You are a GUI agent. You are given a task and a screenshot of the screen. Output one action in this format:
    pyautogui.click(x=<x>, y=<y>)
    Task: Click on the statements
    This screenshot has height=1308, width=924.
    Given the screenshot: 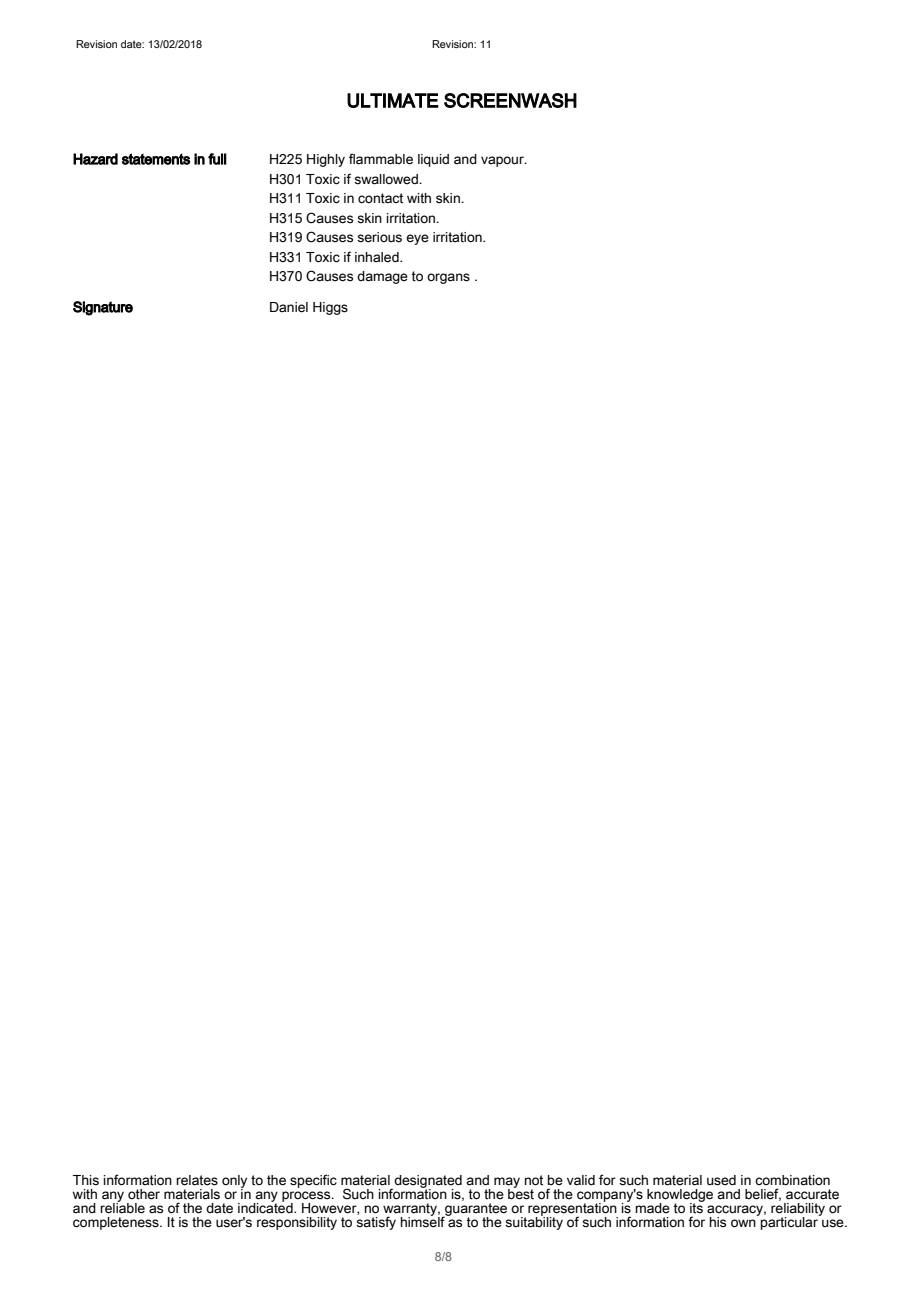 What is the action you would take?
    pyautogui.click(x=156, y=159)
